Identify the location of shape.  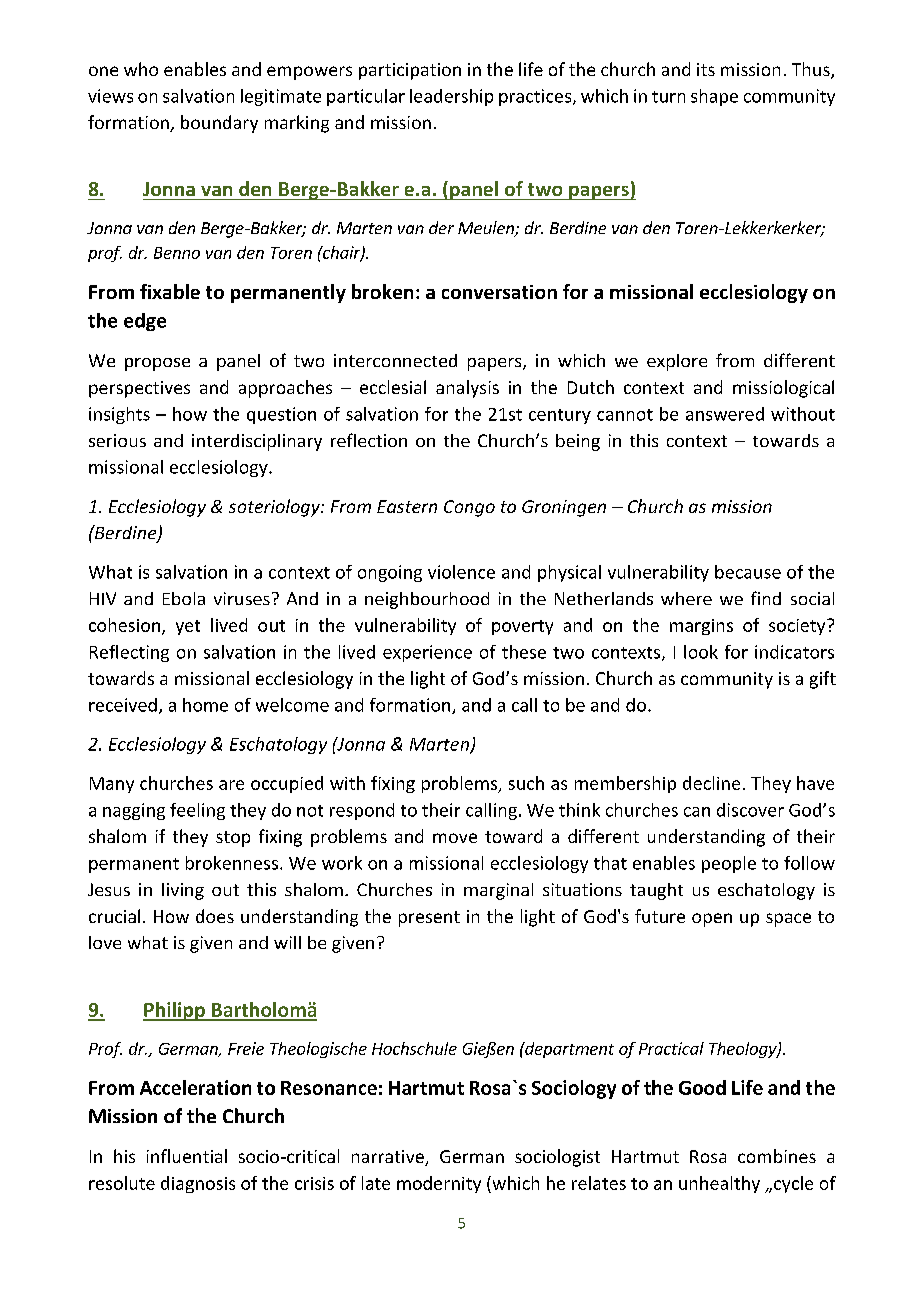
(714, 97).
